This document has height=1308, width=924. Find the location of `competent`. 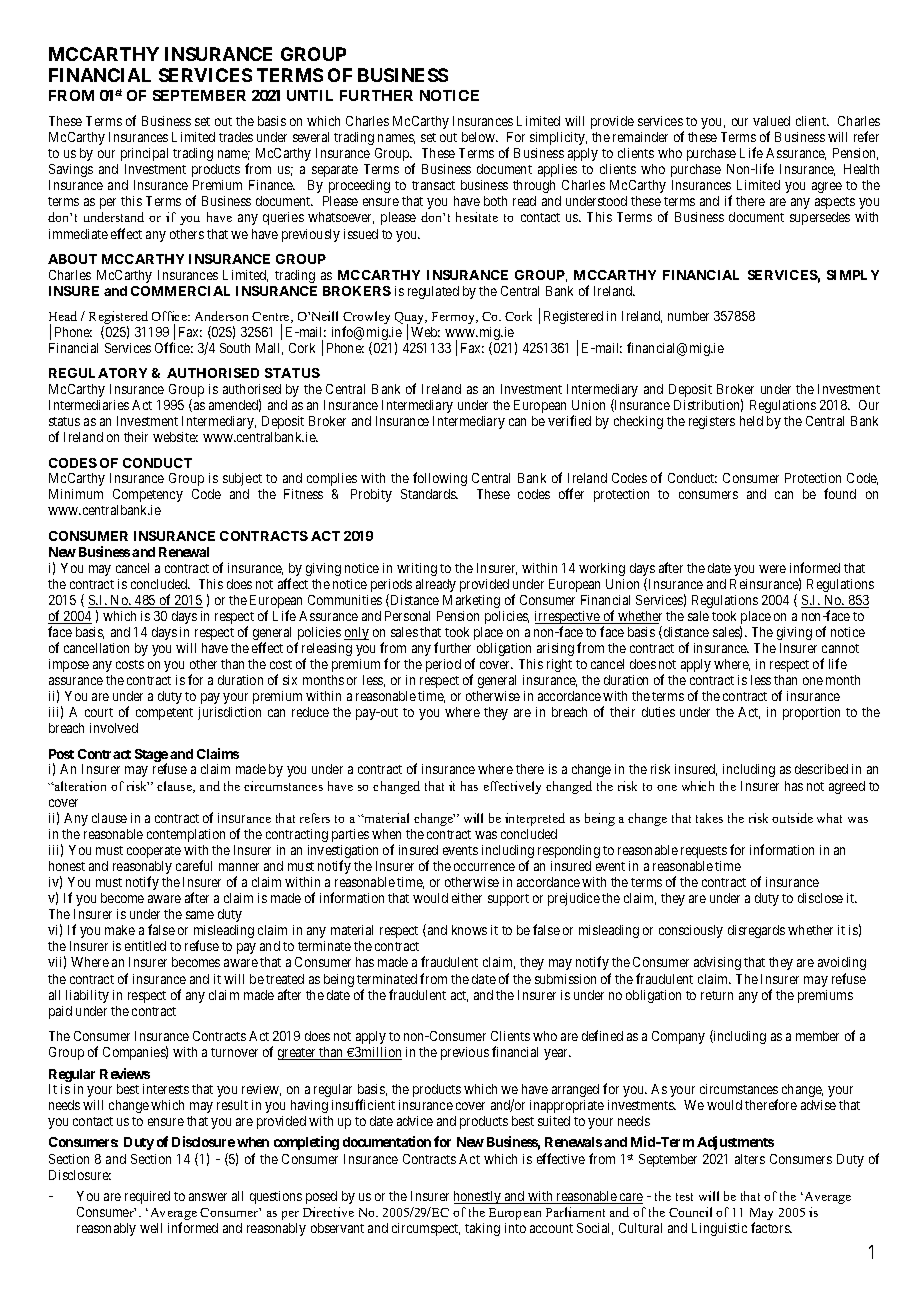

competent is located at coordinates (164, 714).
